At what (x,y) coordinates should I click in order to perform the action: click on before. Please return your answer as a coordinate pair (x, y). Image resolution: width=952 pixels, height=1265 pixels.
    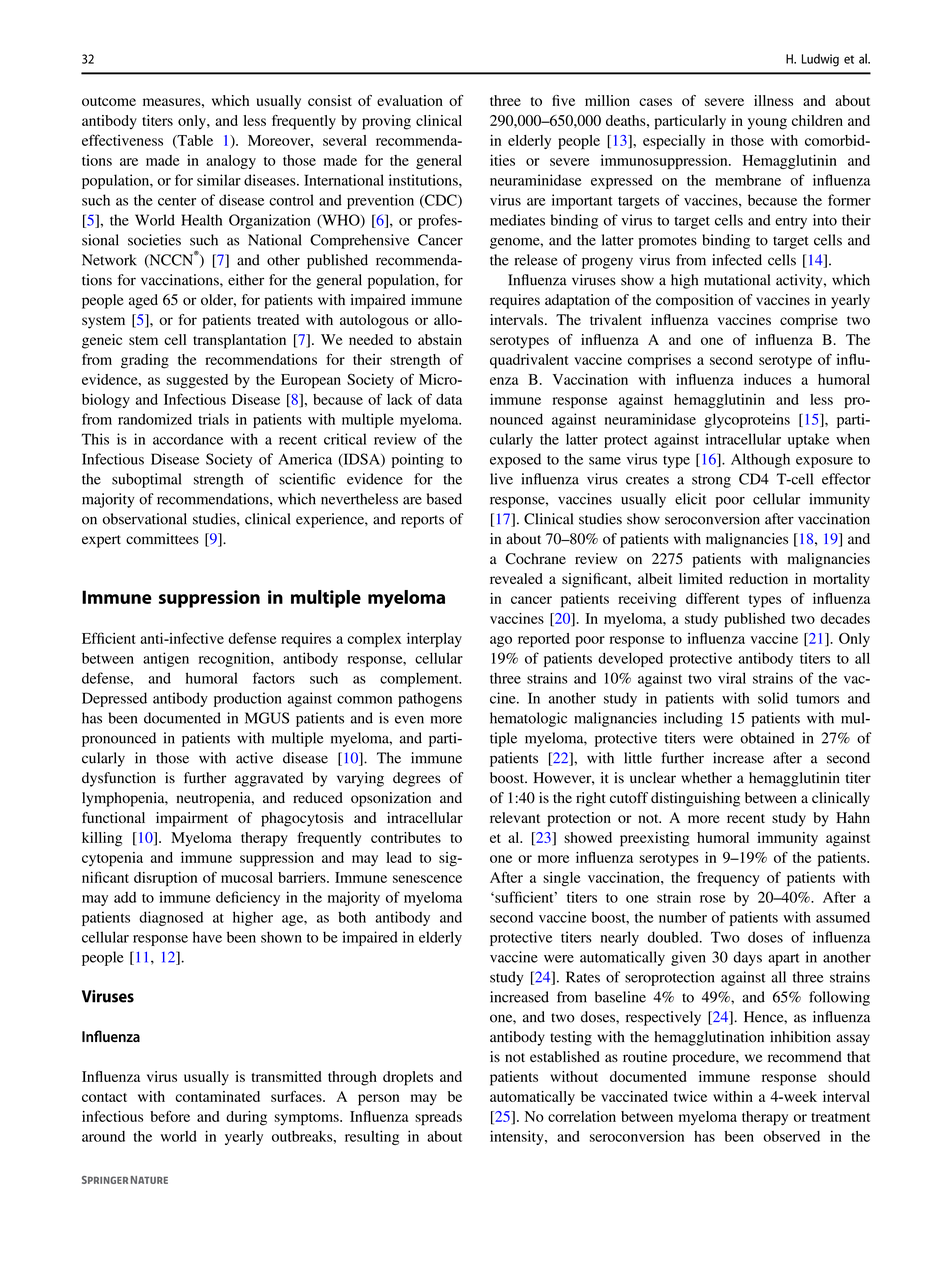
    Looking at the image, I should click on (170, 1116).
